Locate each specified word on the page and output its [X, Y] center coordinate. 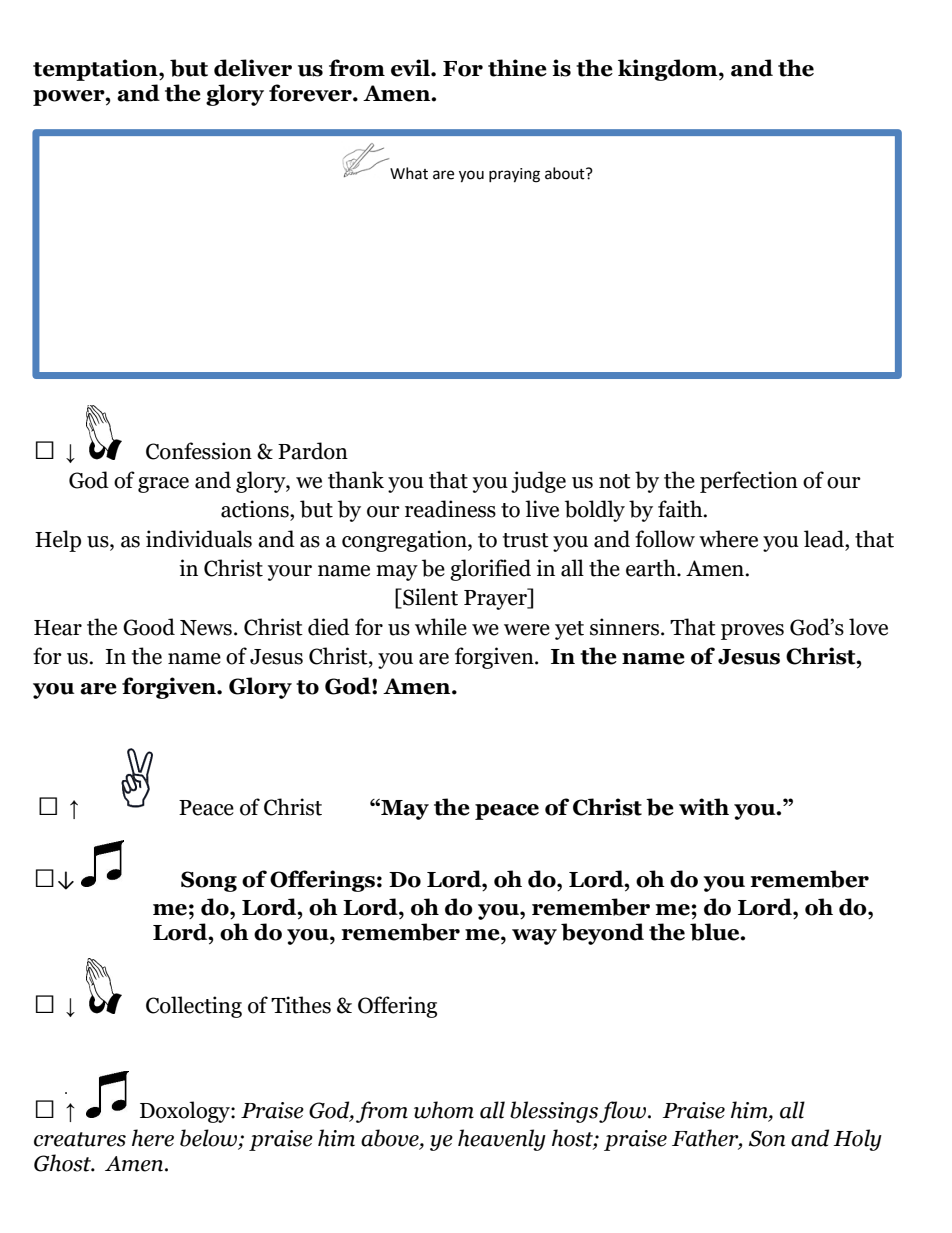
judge [538, 482]
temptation [96, 70]
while [441, 627]
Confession [199, 451]
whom [444, 1110]
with [704, 807]
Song [209, 881]
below [209, 1139]
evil [411, 68]
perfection [749, 482]
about [566, 173]
